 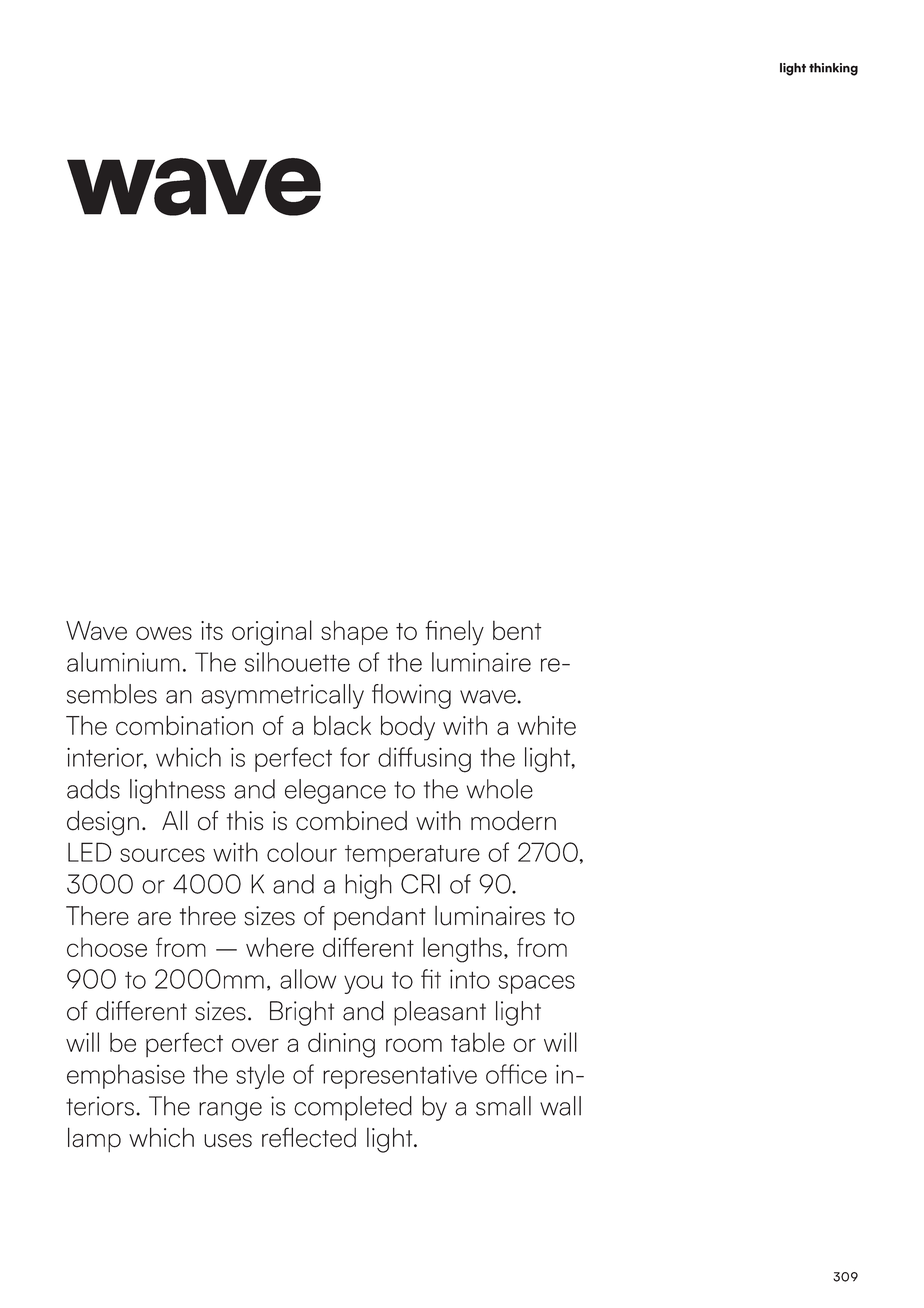 I want to click on shape, so click(x=354, y=632).
